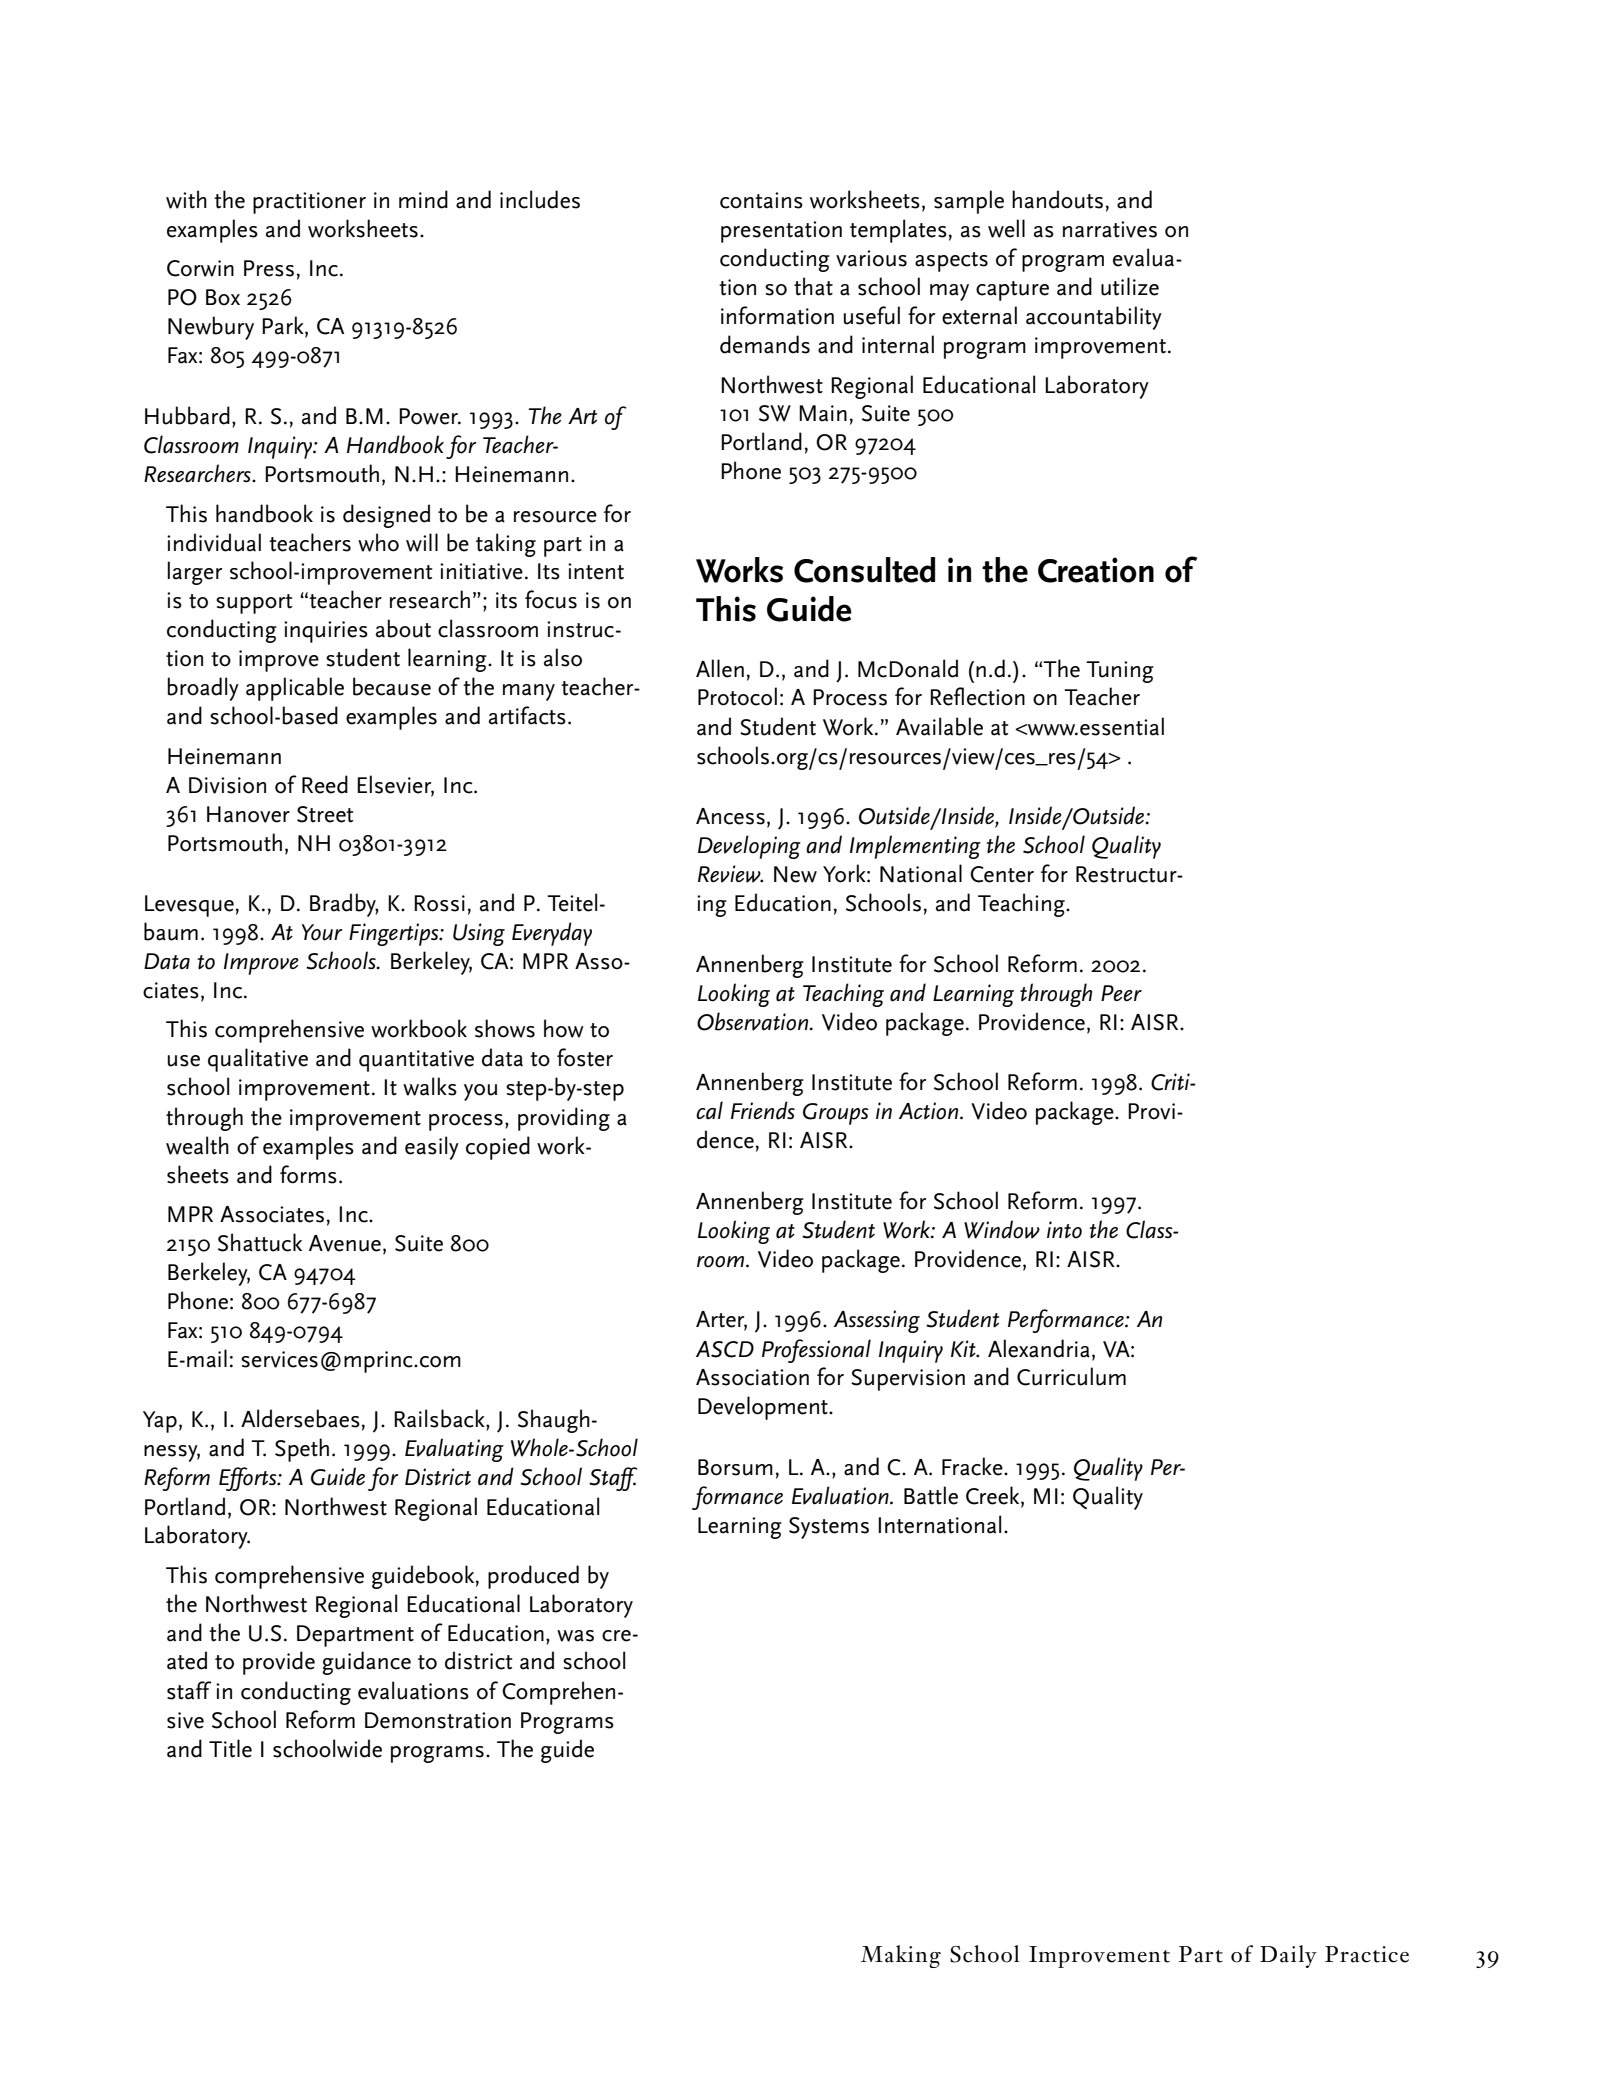  Describe the element at coordinates (269, 268) in the screenshot. I see `Press` at that location.
